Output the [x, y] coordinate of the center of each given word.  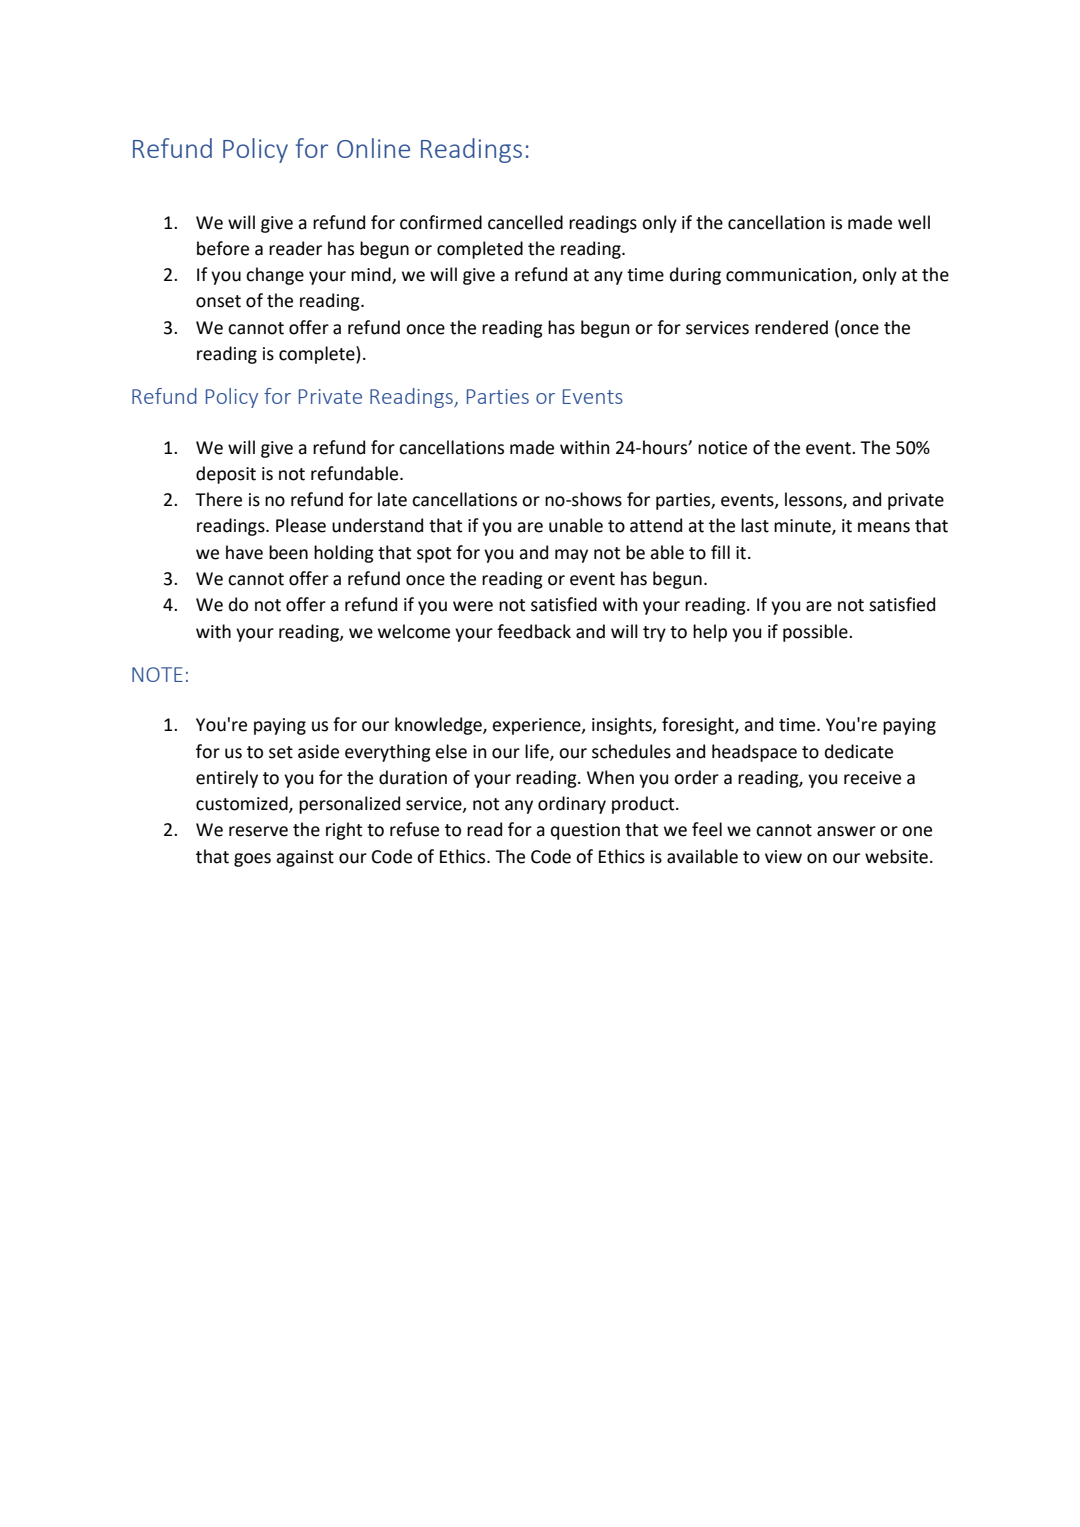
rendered [791, 327]
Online [373, 148]
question [585, 831]
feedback [534, 631]
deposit [226, 475]
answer [846, 831]
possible [816, 633]
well [914, 222]
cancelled [525, 222]
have [244, 552]
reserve [258, 831]
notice [722, 448]
